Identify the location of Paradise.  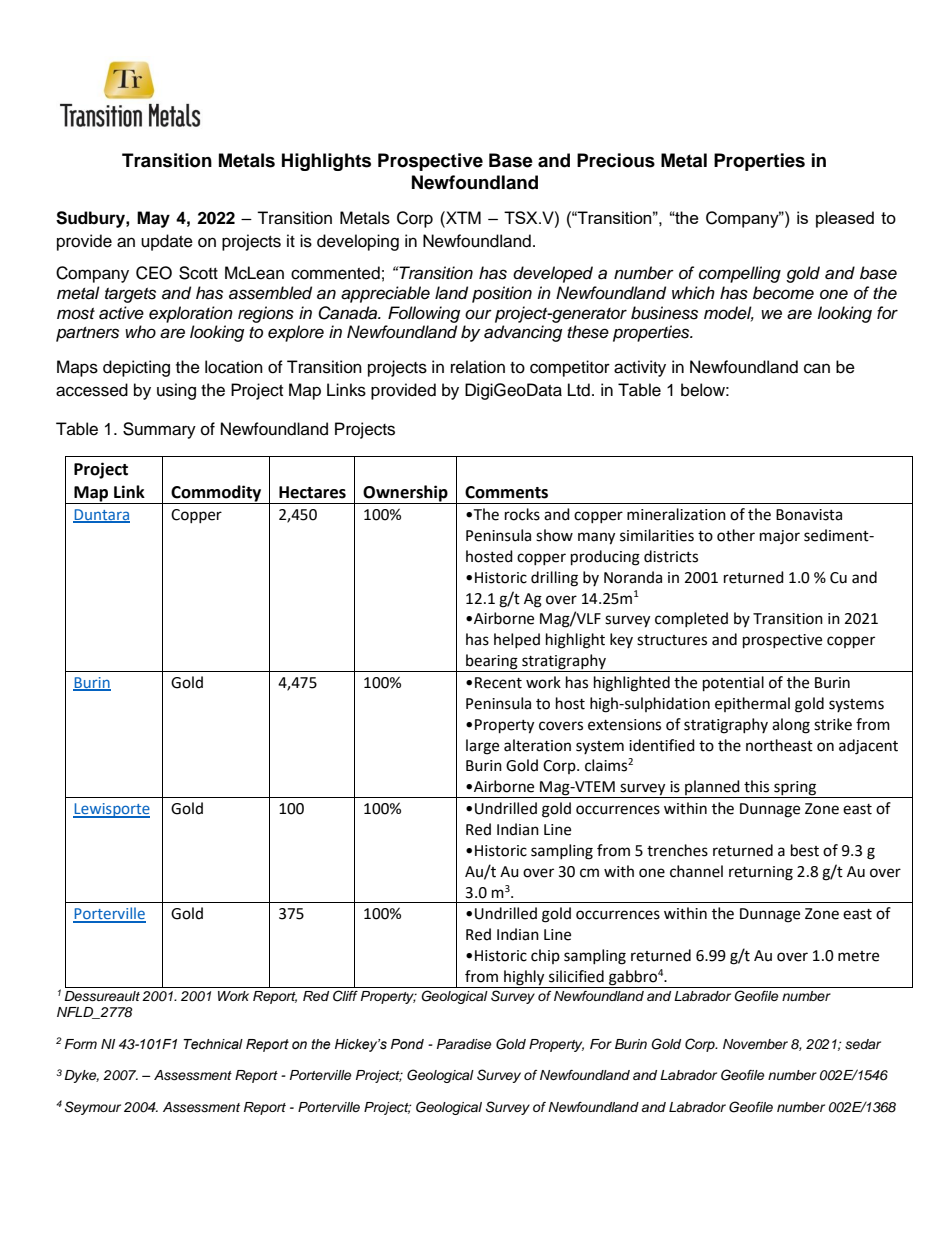
(464, 1044).
